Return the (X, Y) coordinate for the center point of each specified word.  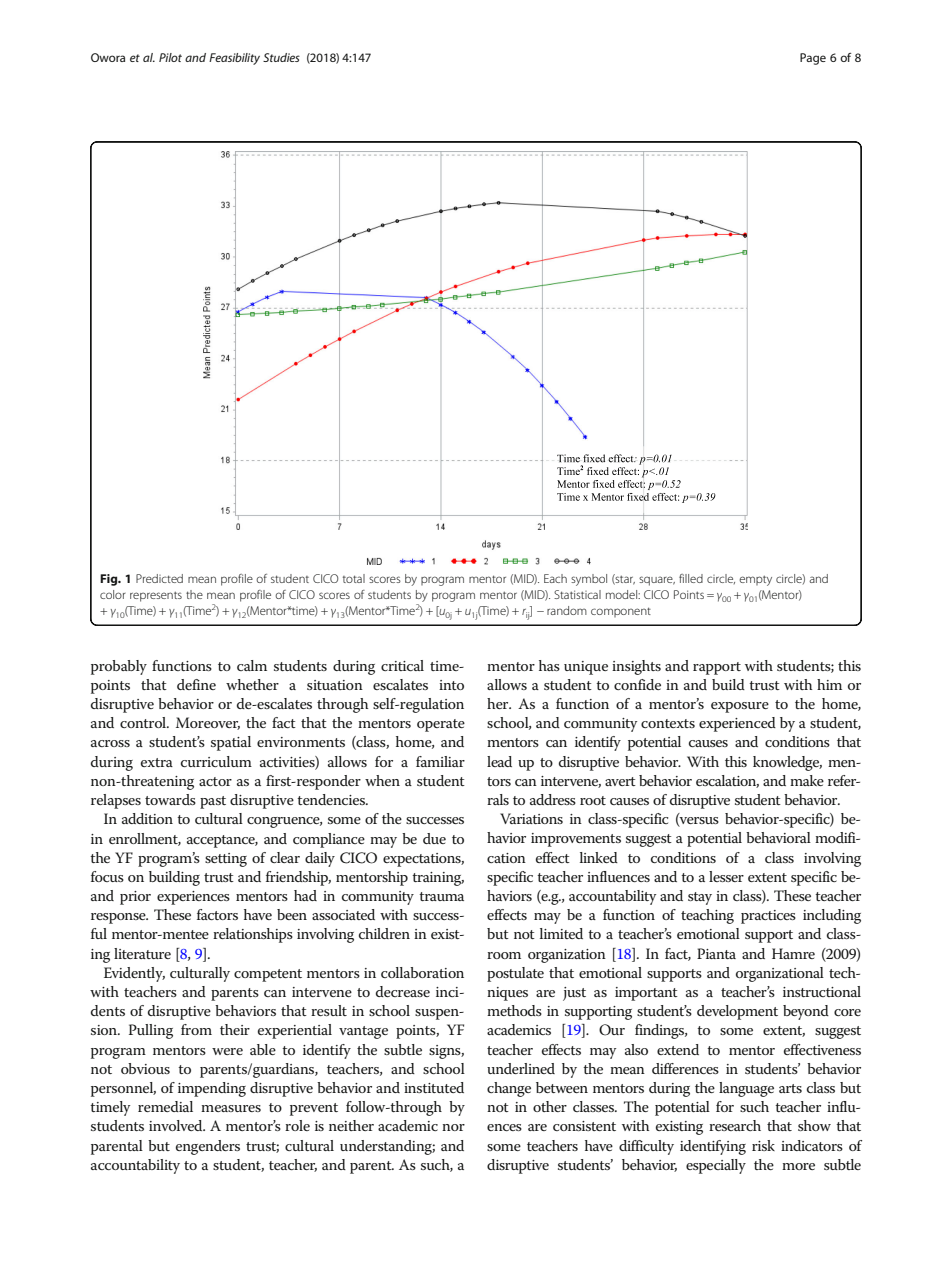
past (213, 802)
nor (453, 1127)
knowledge (787, 763)
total (354, 578)
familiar (440, 761)
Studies (281, 57)
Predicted (159, 578)
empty (755, 580)
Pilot (170, 57)
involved (177, 1125)
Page (813, 59)
